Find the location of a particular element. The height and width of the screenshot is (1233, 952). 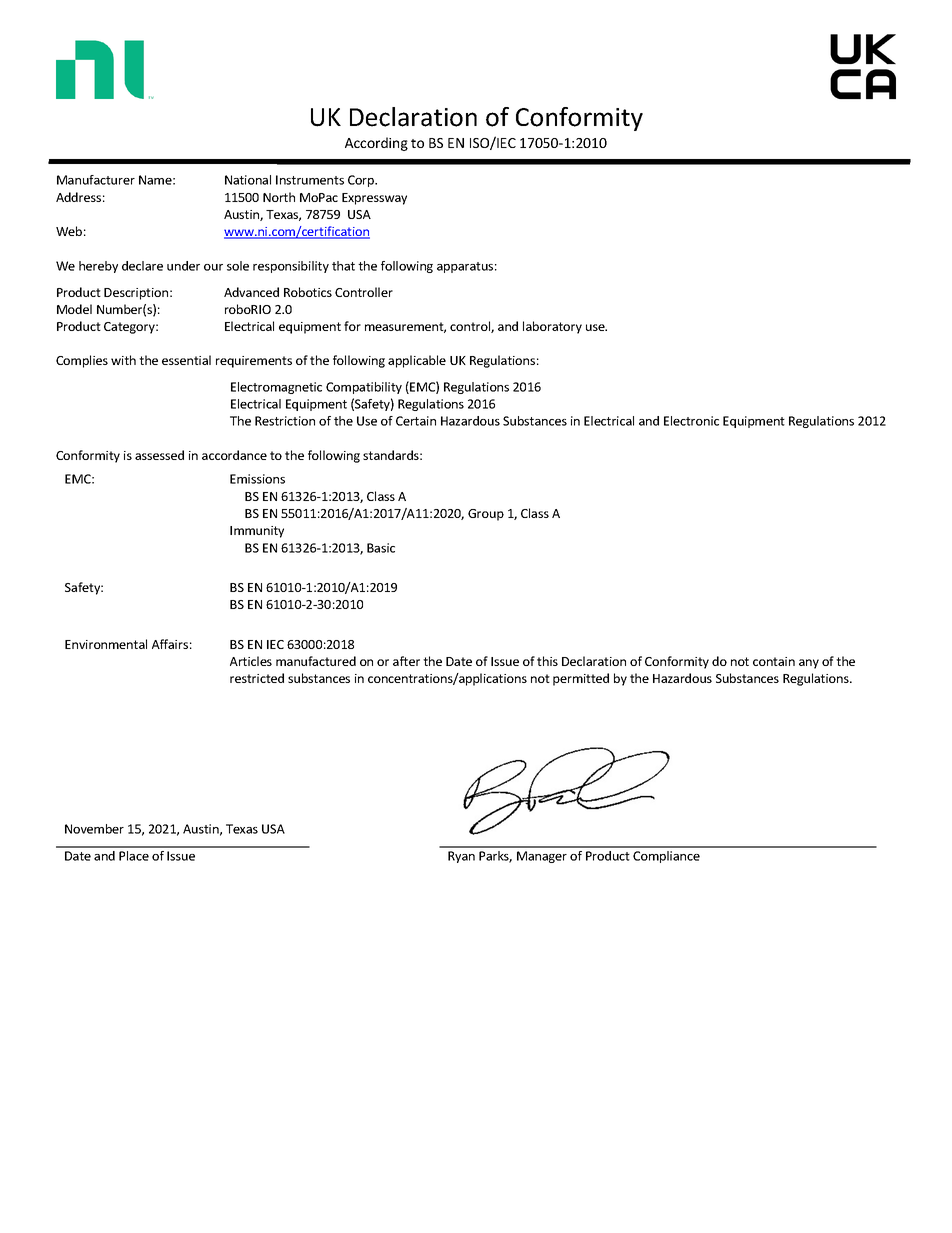

any is located at coordinates (809, 664).
